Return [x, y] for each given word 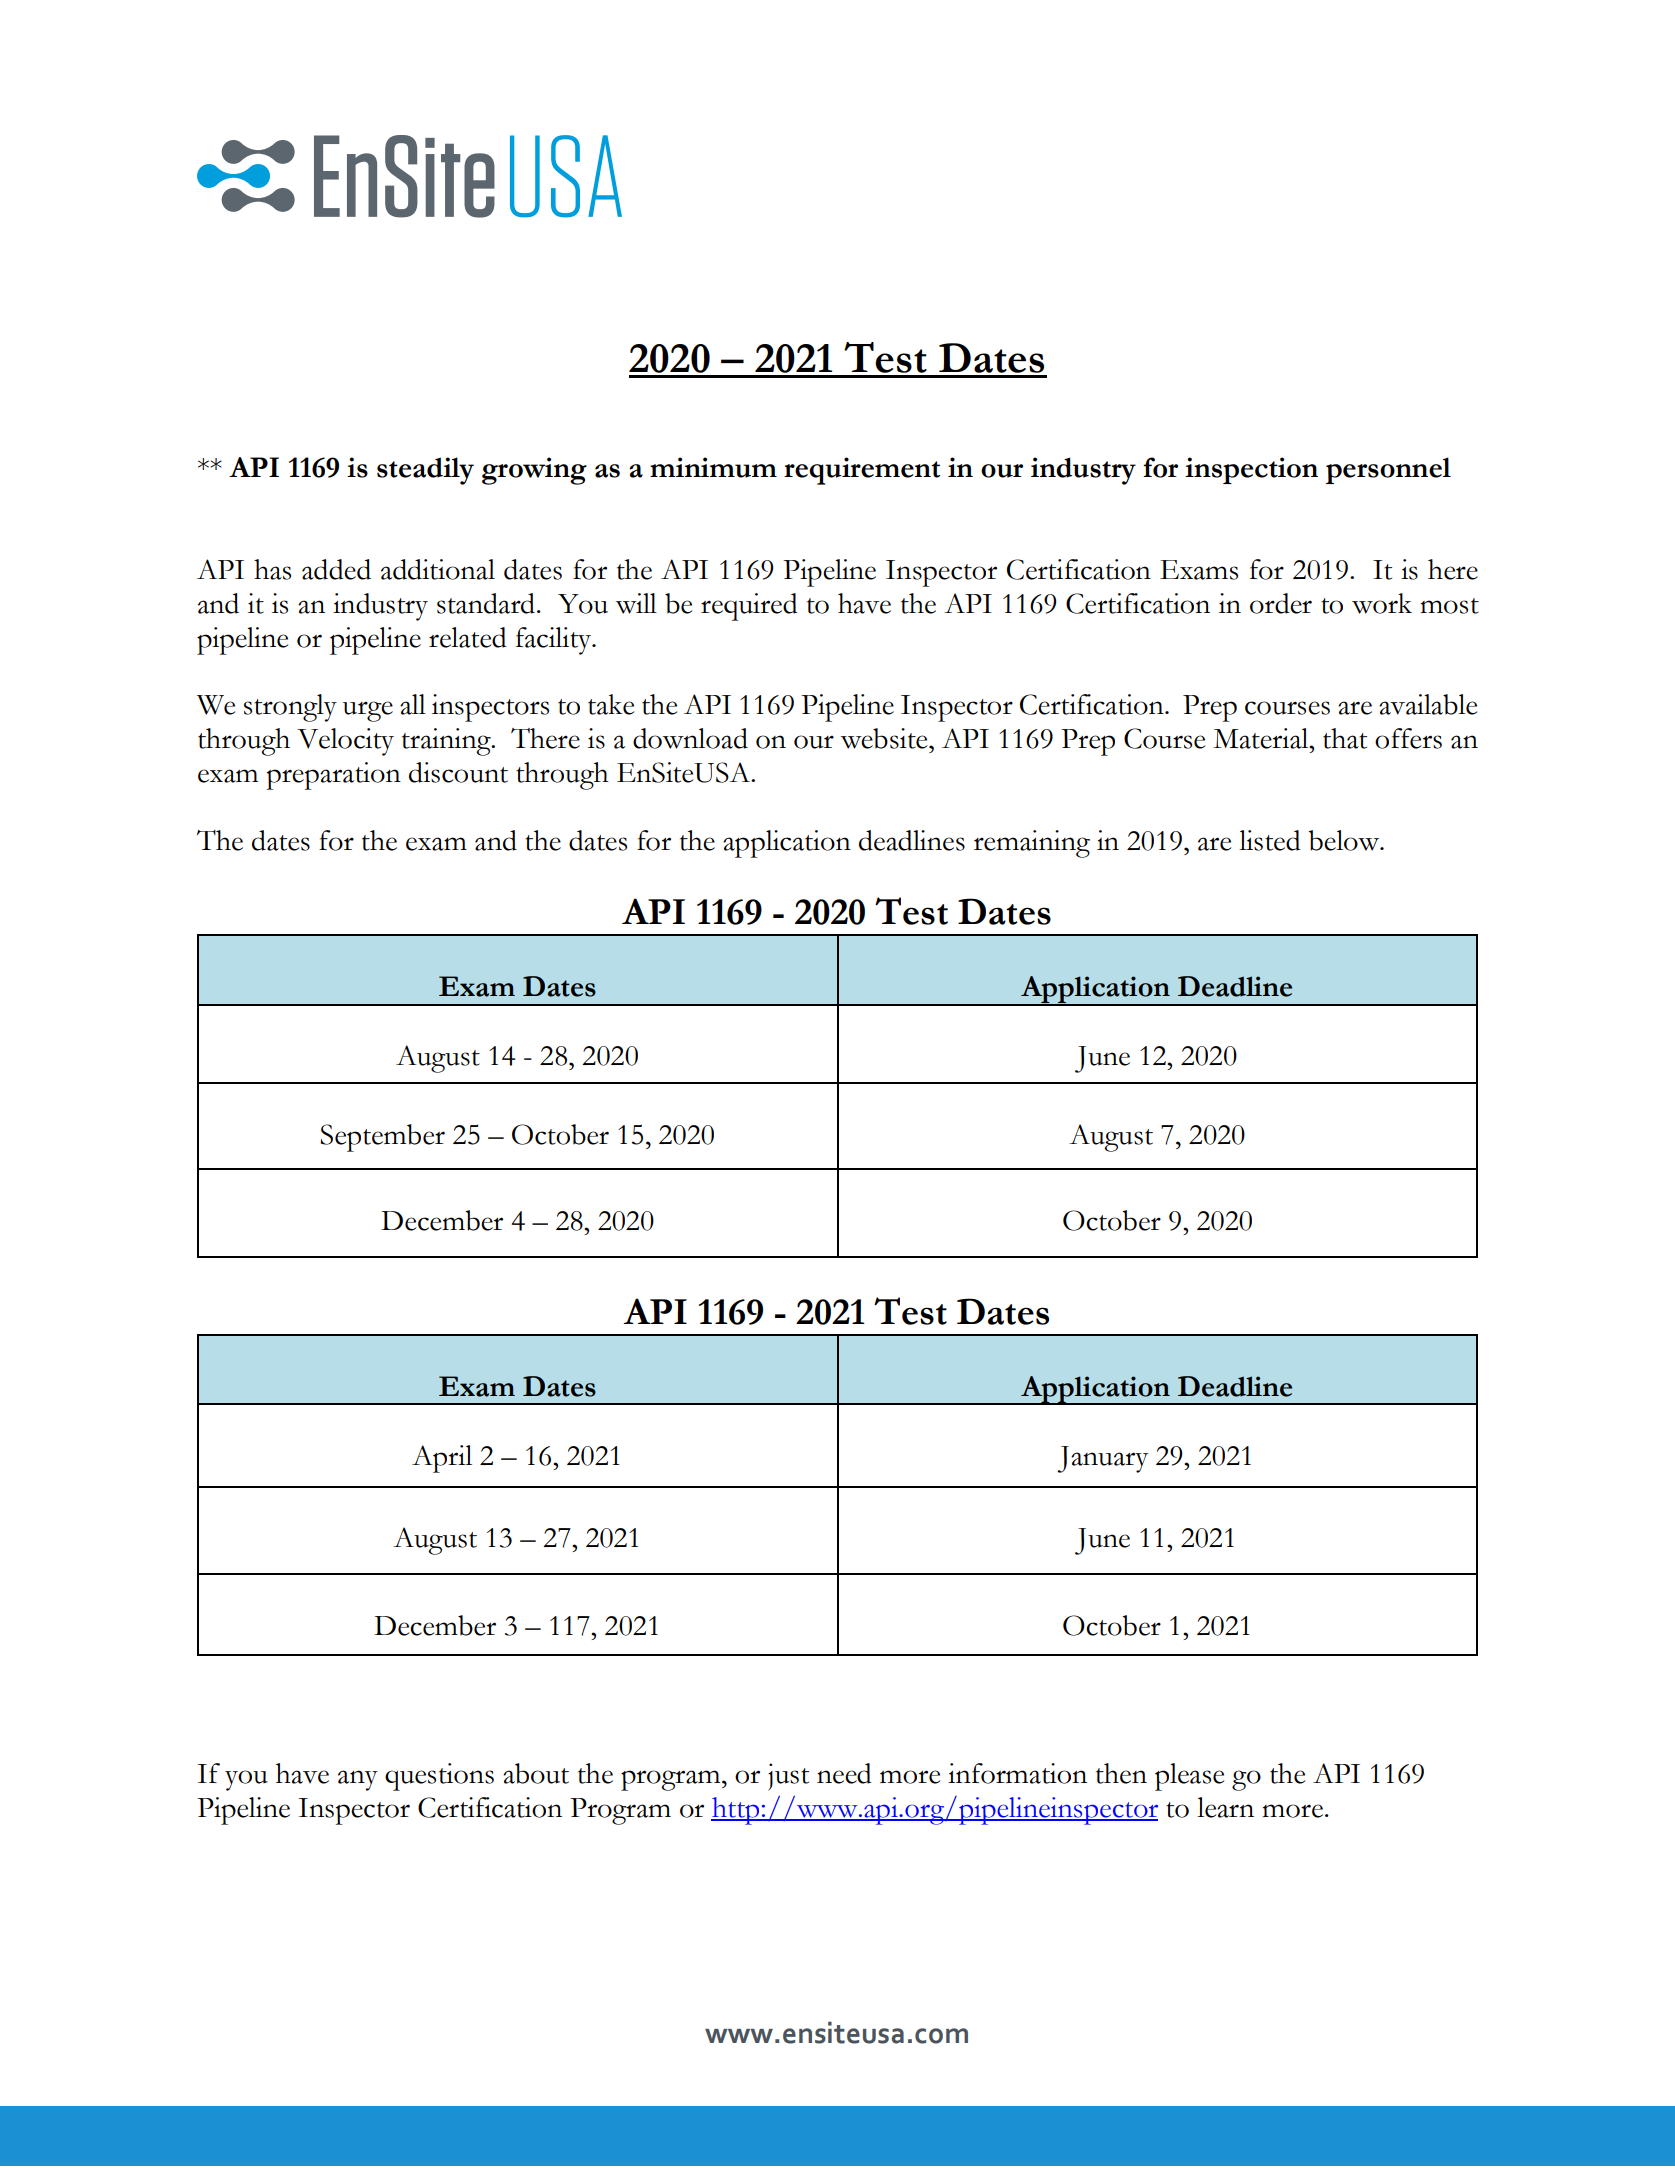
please [1189, 1777]
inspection [1251, 470]
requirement [862, 471]
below [1345, 840]
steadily [425, 471]
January [1102, 1459]
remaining [1032, 844]
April [442, 1459]
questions [439, 1777]
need [844, 1773]
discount [458, 772]
